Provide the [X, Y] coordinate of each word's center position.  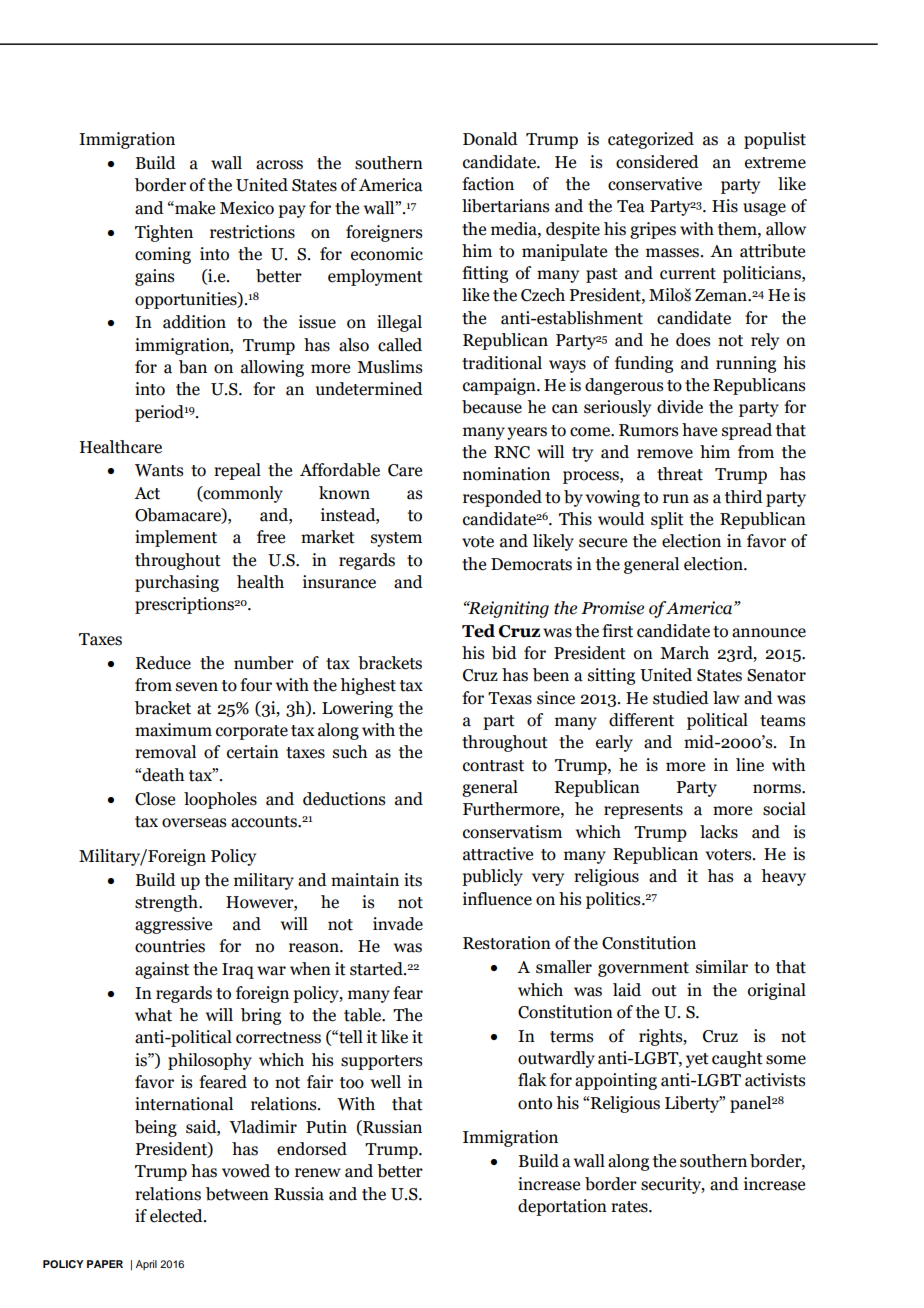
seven [197, 687]
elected [177, 1216]
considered [657, 162]
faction [488, 184]
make [194, 208]
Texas [510, 698]
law [726, 698]
